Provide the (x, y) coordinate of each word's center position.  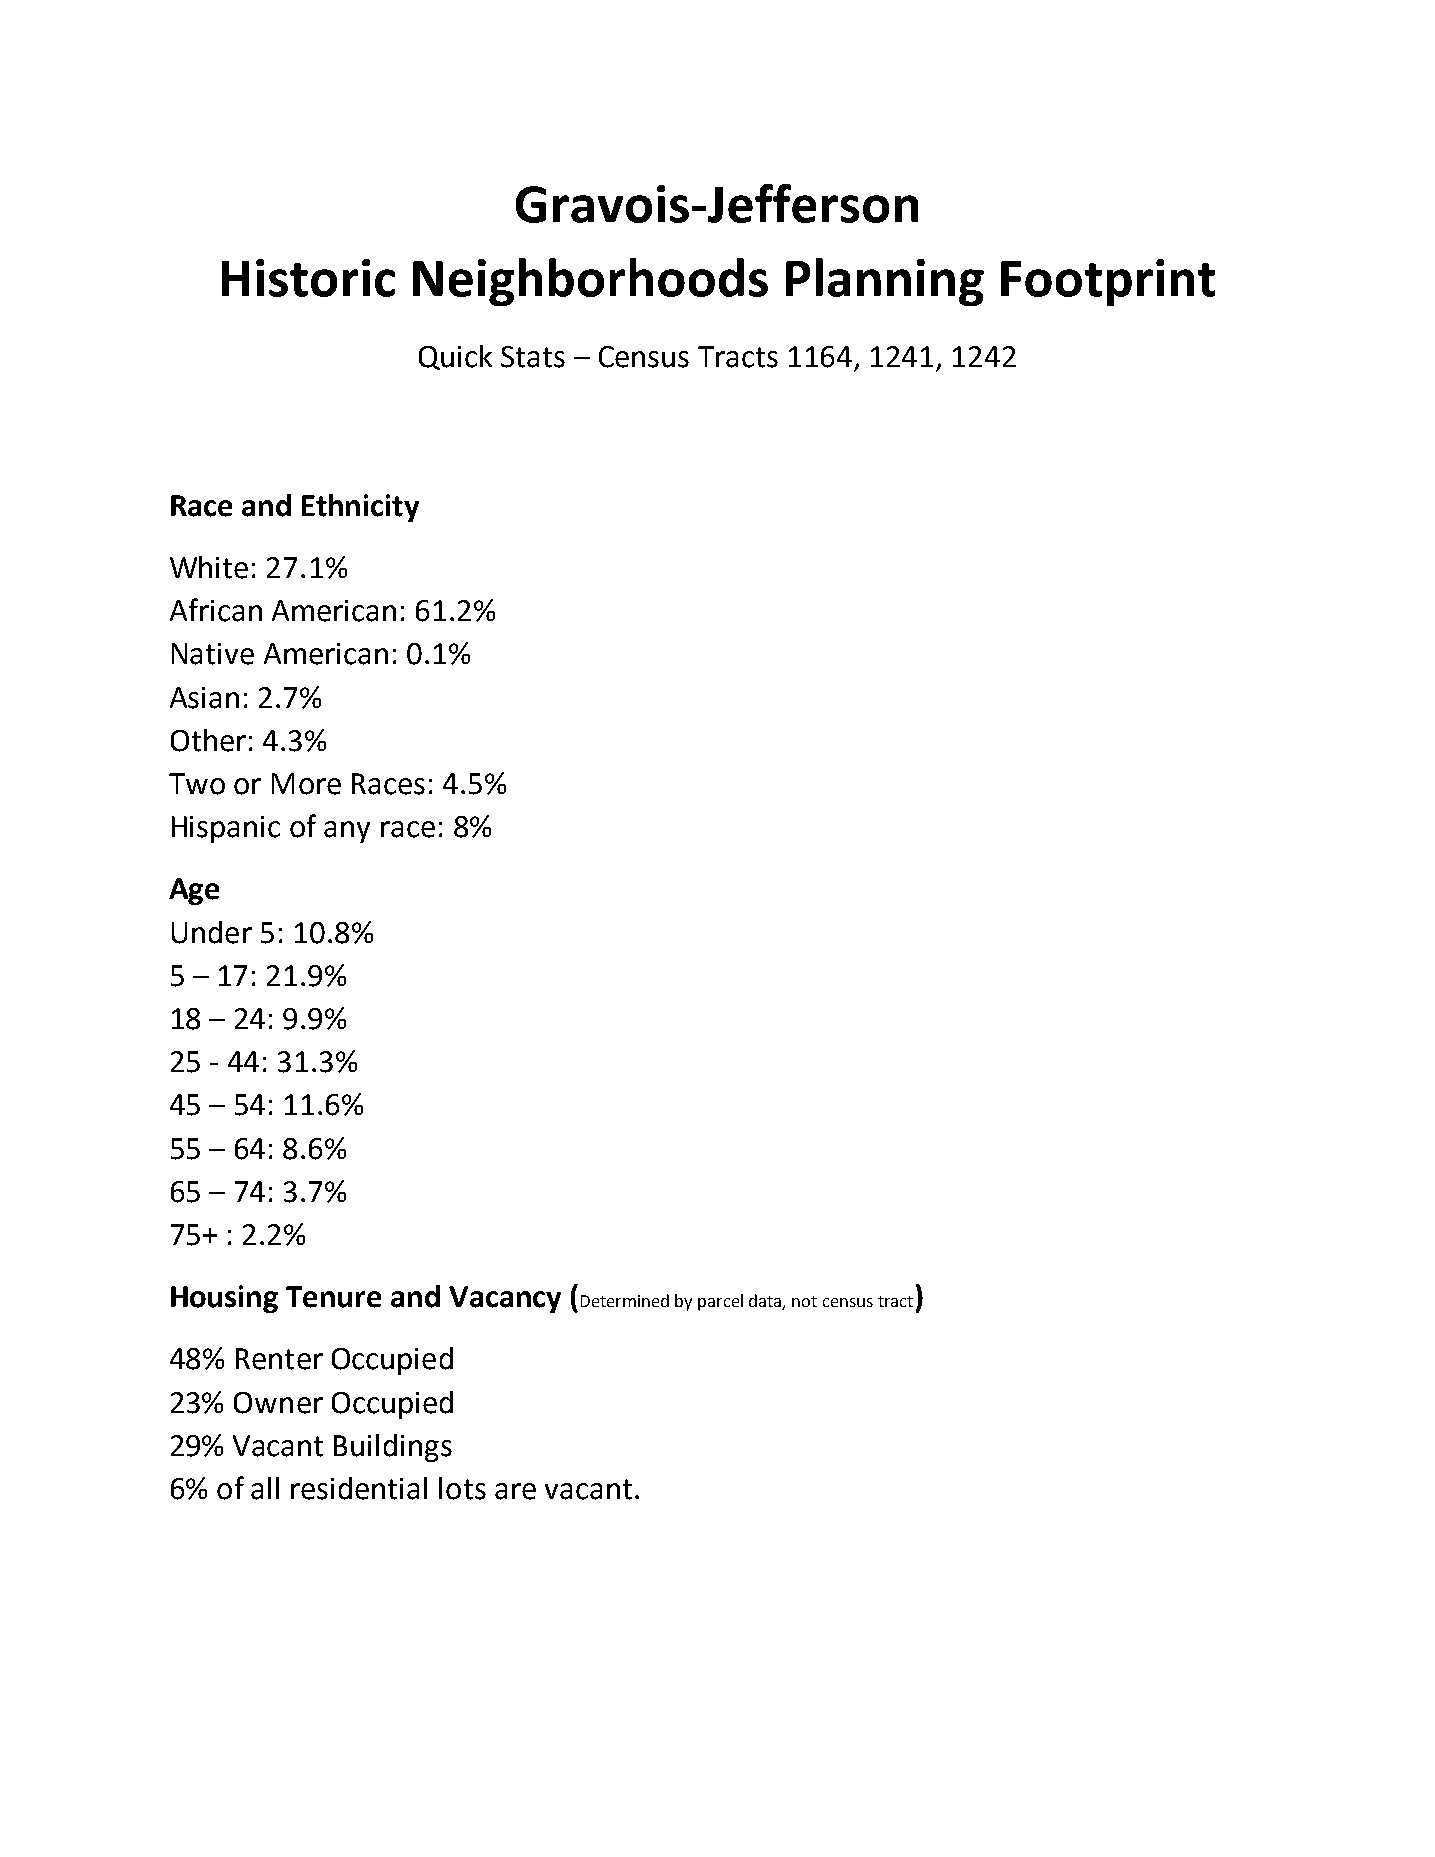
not (804, 1301)
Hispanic (226, 829)
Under (212, 932)
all (265, 1488)
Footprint (1108, 282)
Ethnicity (360, 508)
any (347, 832)
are (515, 1491)
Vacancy (505, 1299)
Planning (885, 282)
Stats (533, 357)
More (306, 784)
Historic (308, 278)
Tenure (333, 1297)
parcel (720, 1302)
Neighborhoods (590, 282)
